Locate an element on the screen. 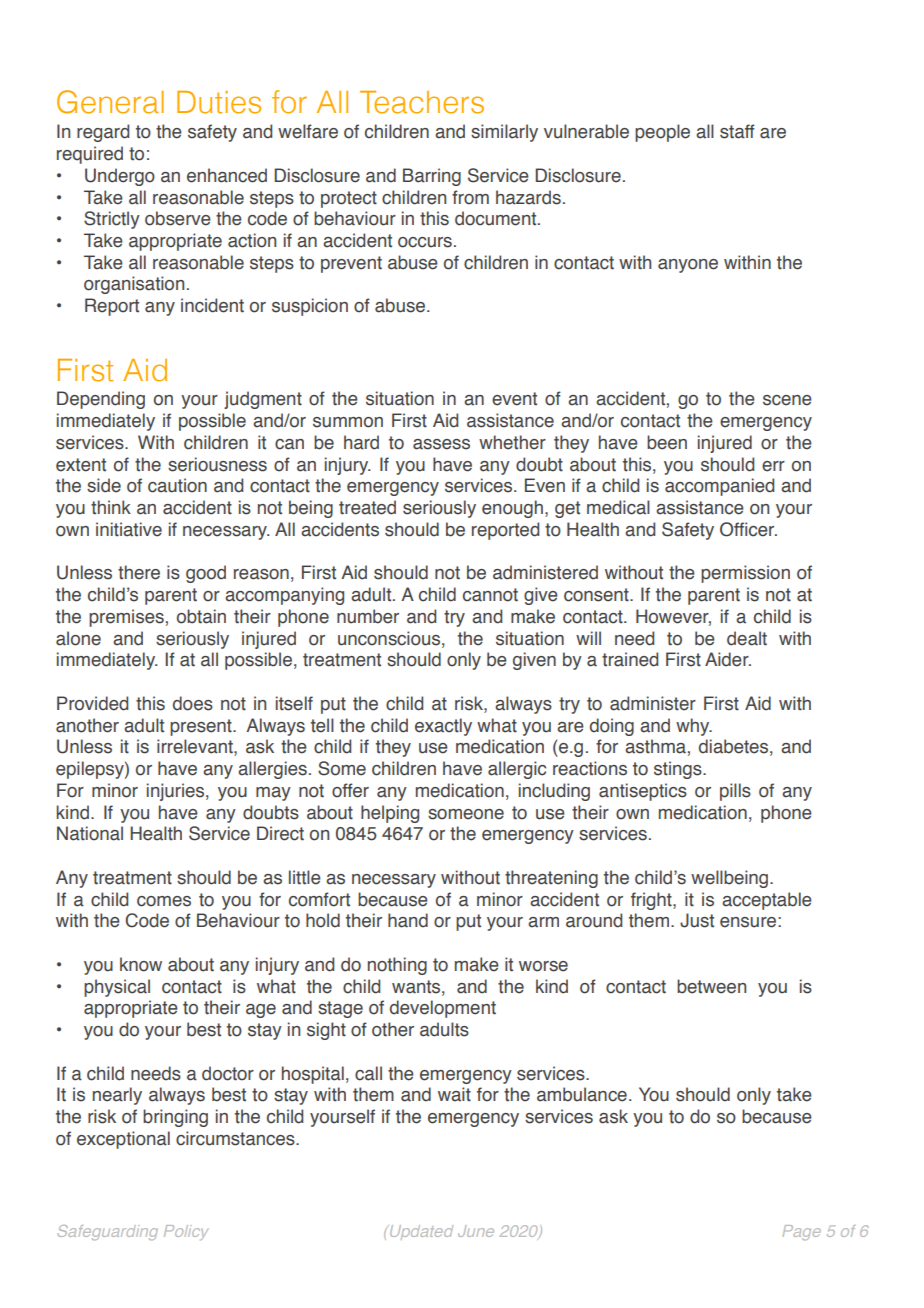 The height and width of the screenshot is (1308, 924). Teachers is located at coordinates (422, 102).
